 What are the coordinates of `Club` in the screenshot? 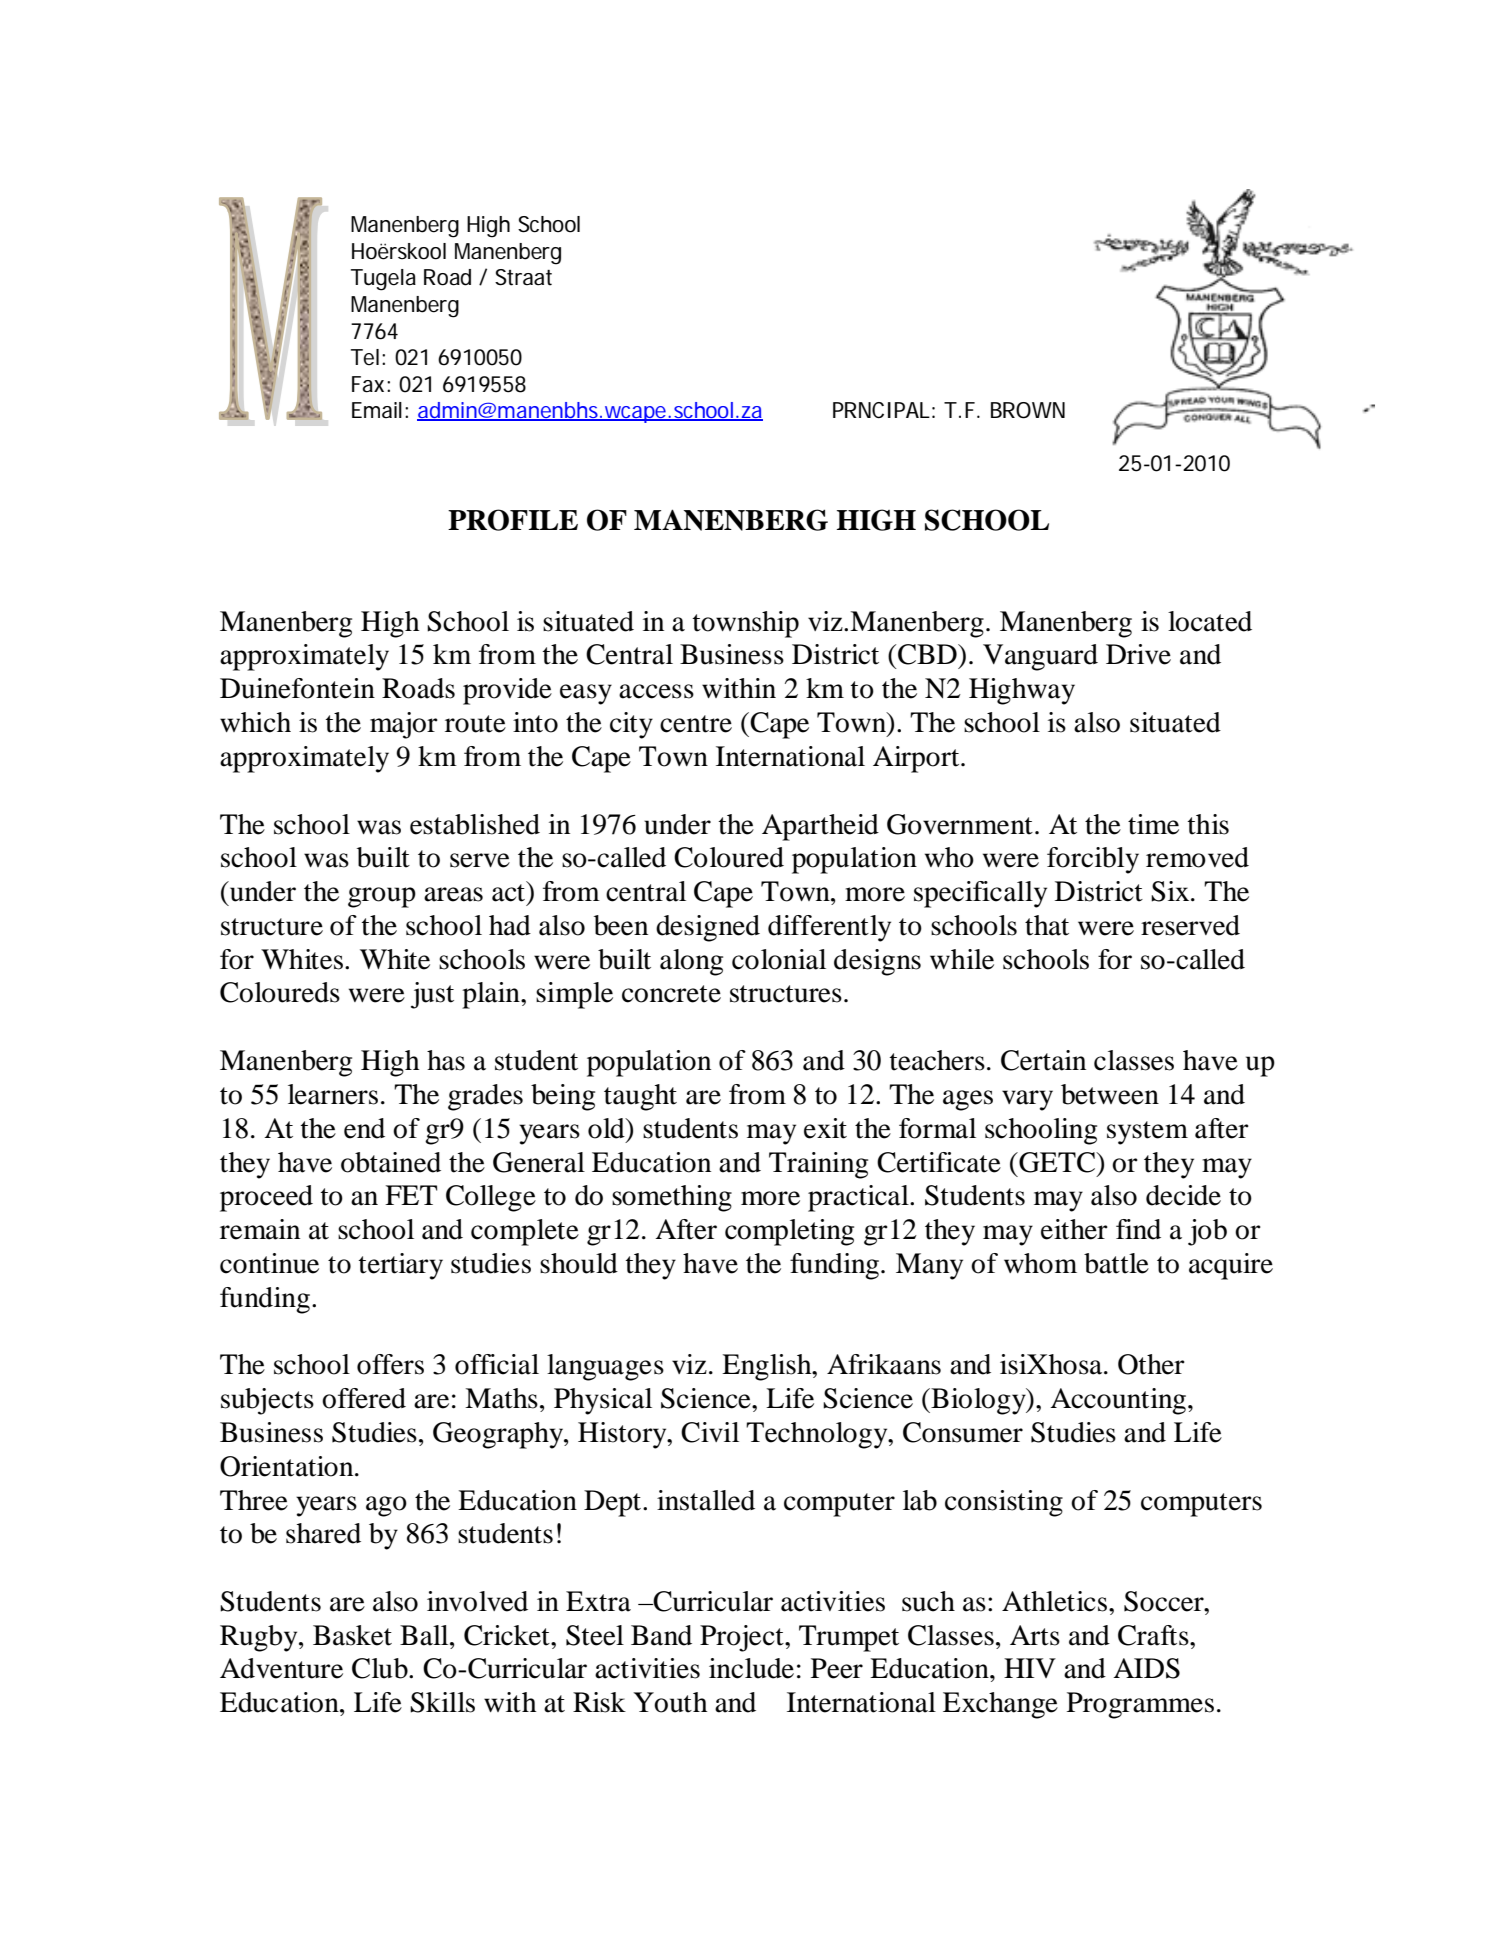 It's located at (381, 1668).
